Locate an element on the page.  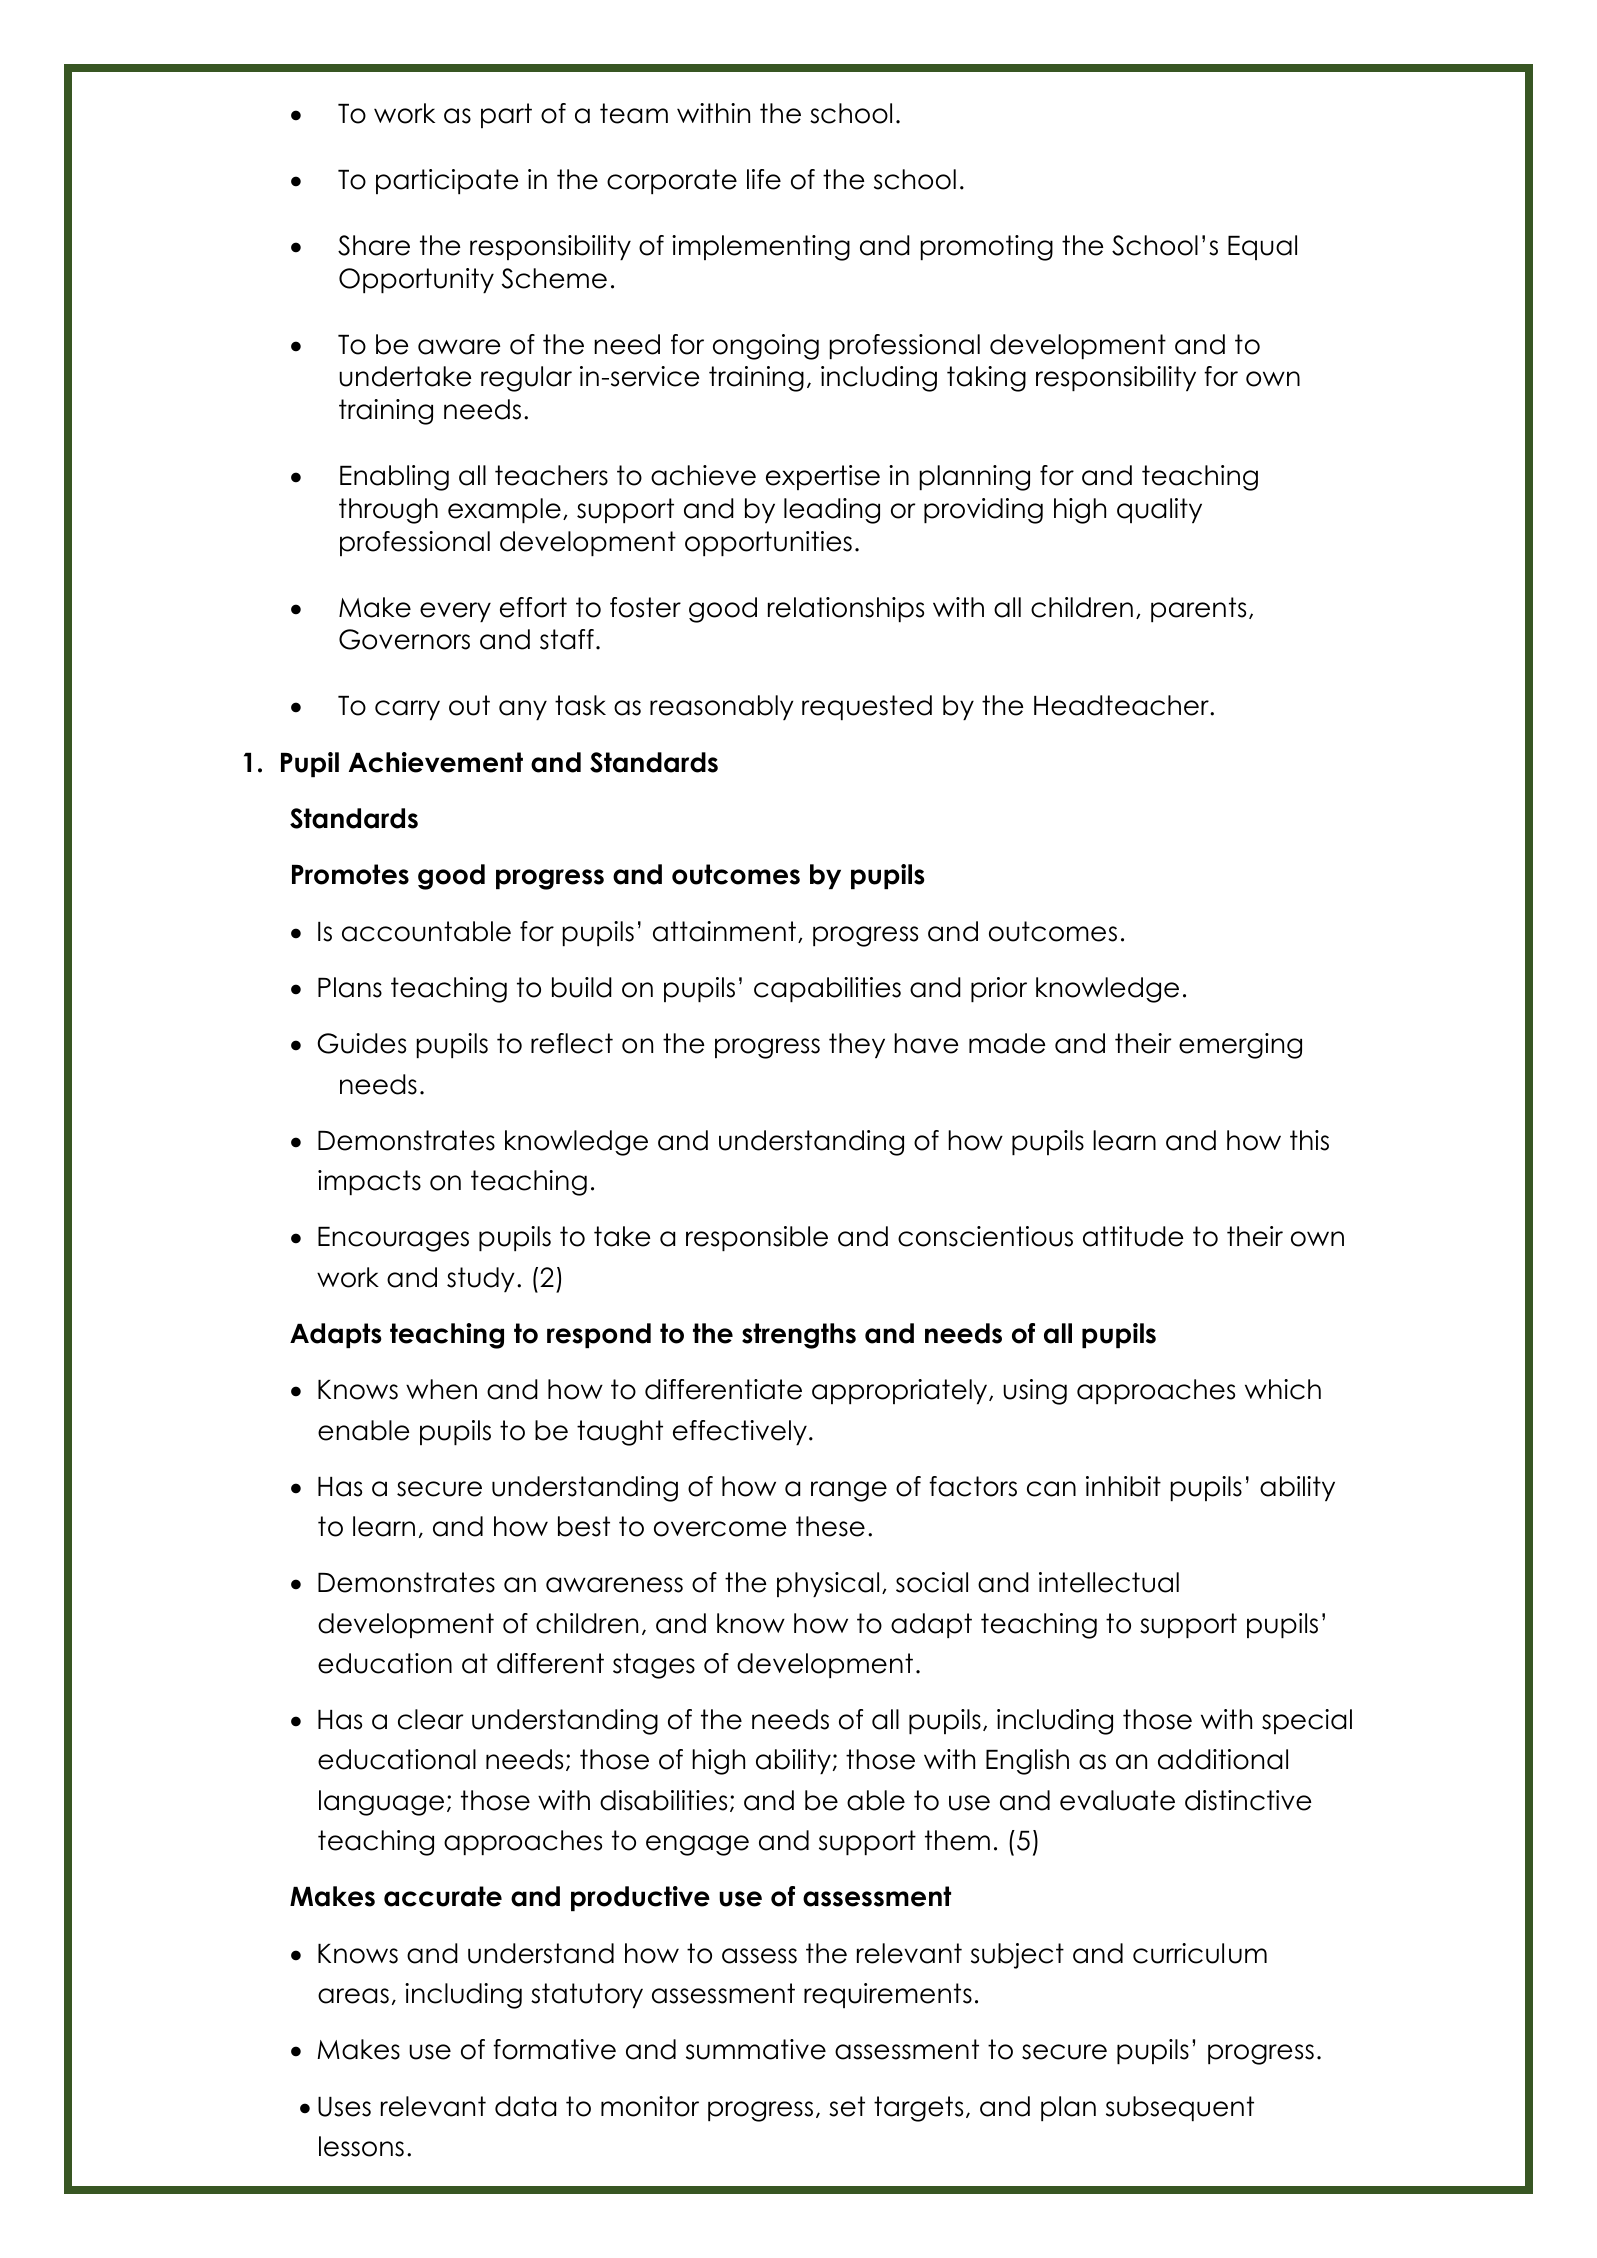
Equal is located at coordinates (1262, 247).
